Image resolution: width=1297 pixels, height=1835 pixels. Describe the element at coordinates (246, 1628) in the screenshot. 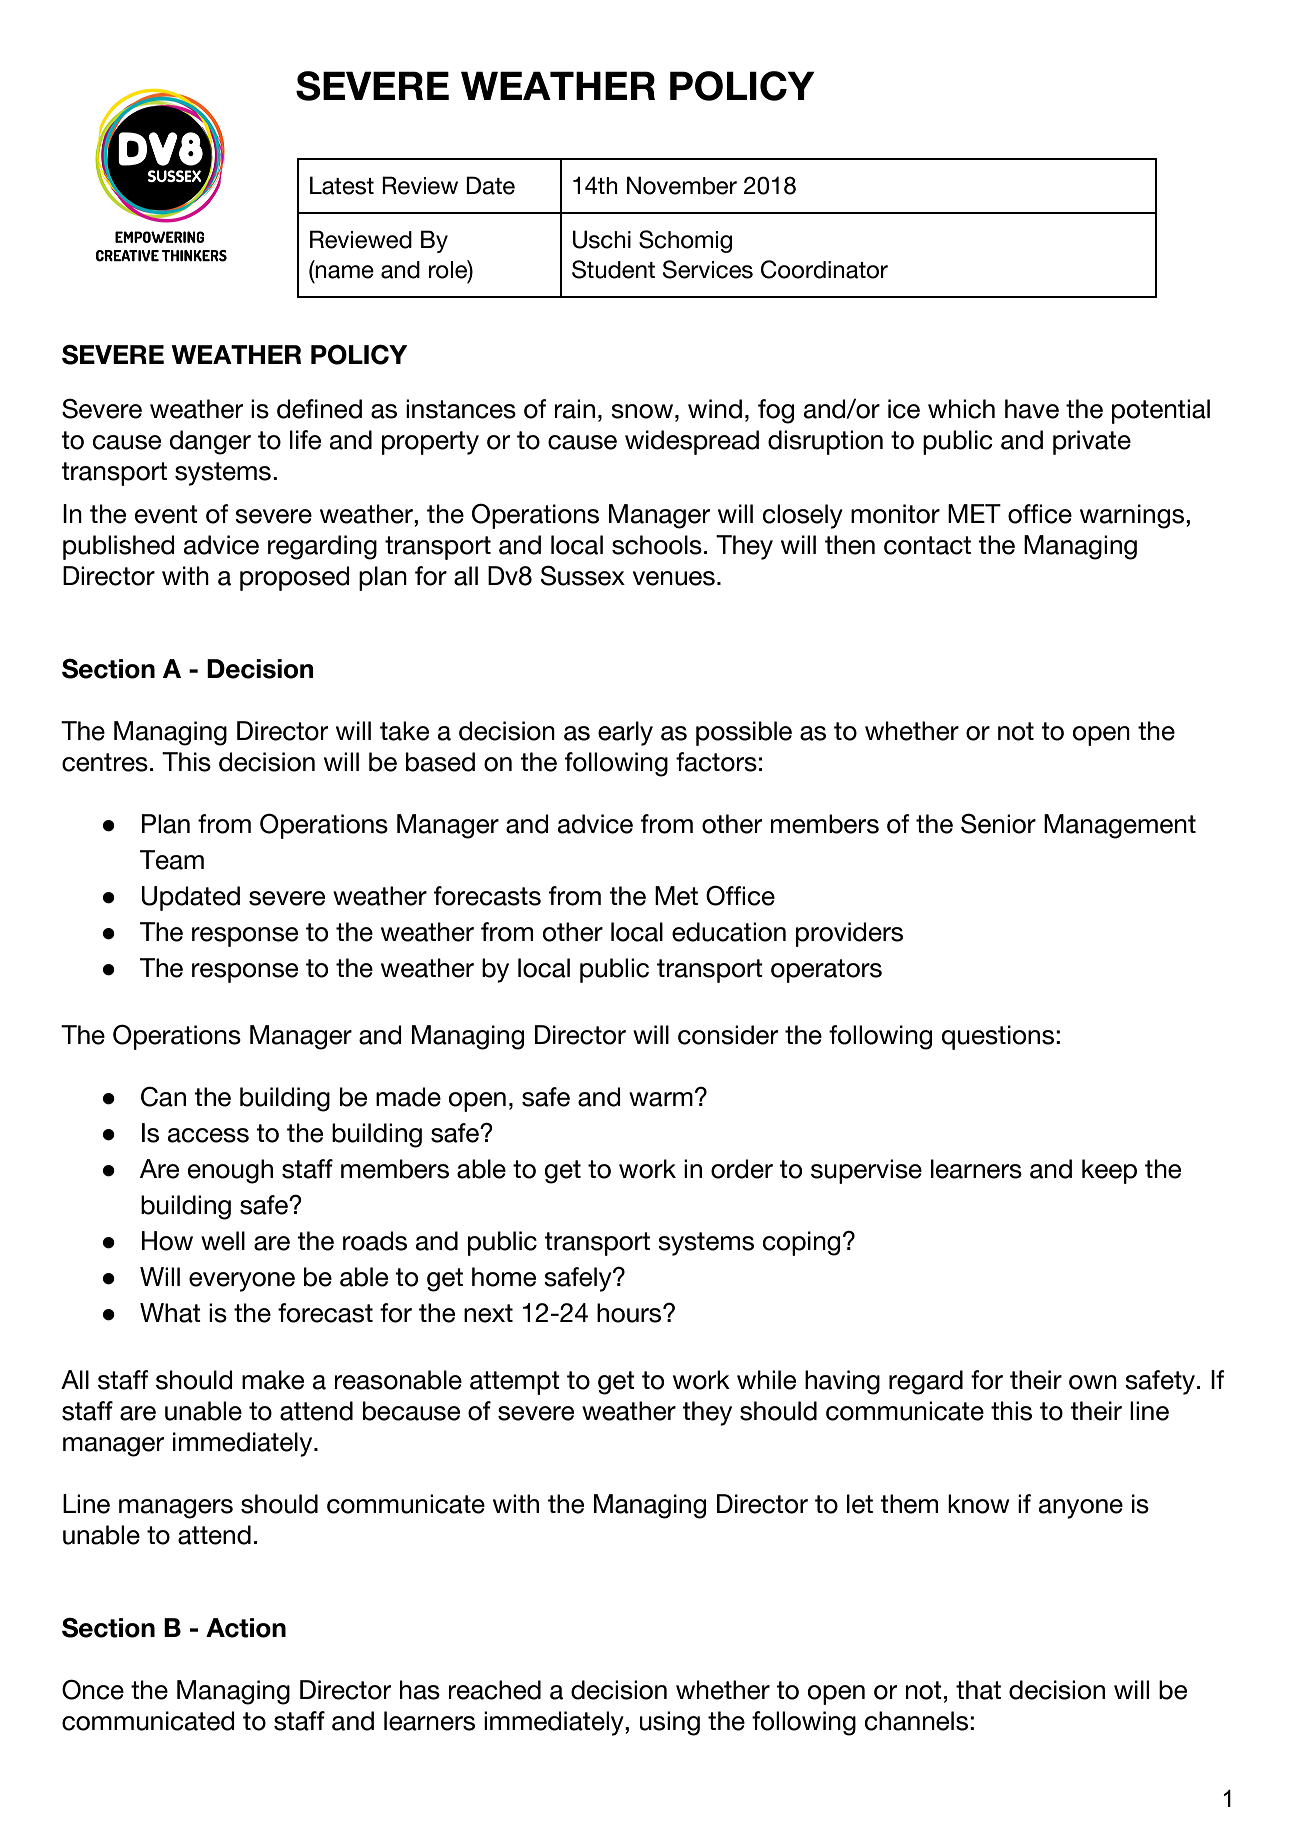

I see `Action` at that location.
